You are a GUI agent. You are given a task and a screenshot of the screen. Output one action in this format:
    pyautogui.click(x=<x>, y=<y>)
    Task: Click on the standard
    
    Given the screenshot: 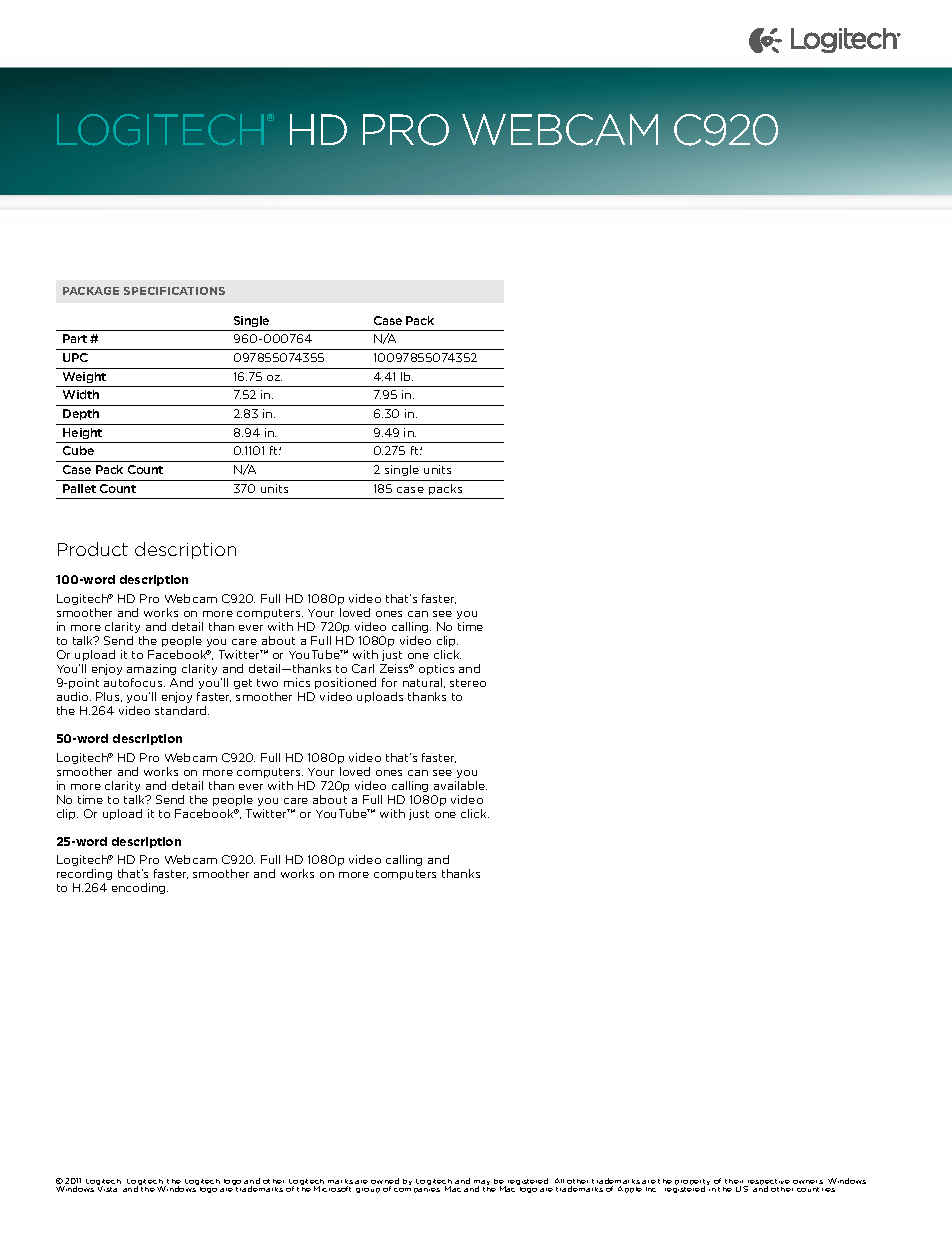 What is the action you would take?
    pyautogui.click(x=182, y=710)
